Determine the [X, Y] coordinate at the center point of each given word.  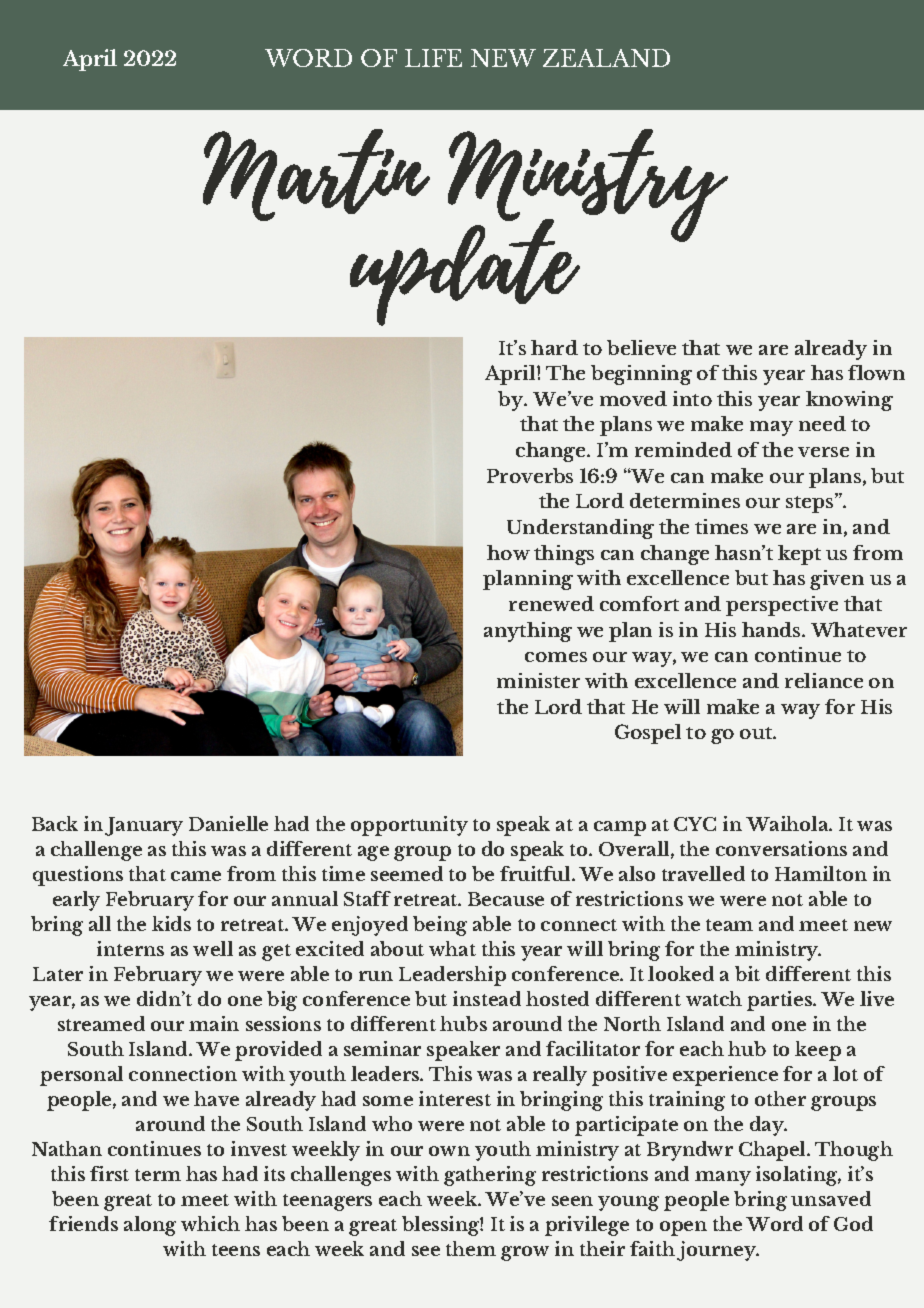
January [144, 826]
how [508, 552]
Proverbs [530, 475]
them [471, 1248]
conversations [781, 848]
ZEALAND [606, 58]
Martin [316, 175]
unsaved [831, 1198]
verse [823, 452]
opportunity [409, 826]
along [150, 1226]
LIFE [433, 58]
